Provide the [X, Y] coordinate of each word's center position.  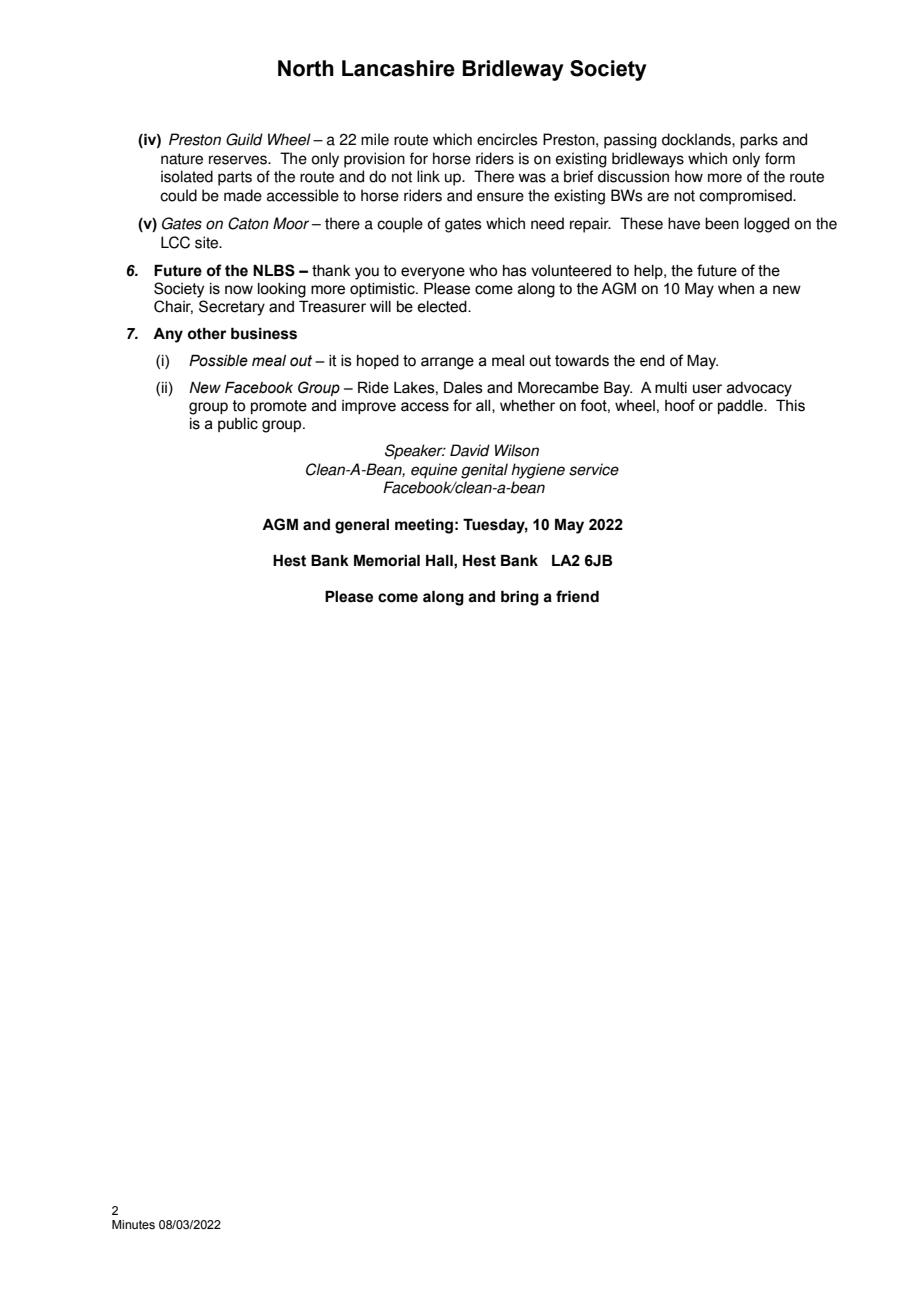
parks [759, 141]
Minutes [133, 1224]
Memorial [387, 560]
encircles [507, 139]
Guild [244, 139]
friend [577, 596]
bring [520, 598]
